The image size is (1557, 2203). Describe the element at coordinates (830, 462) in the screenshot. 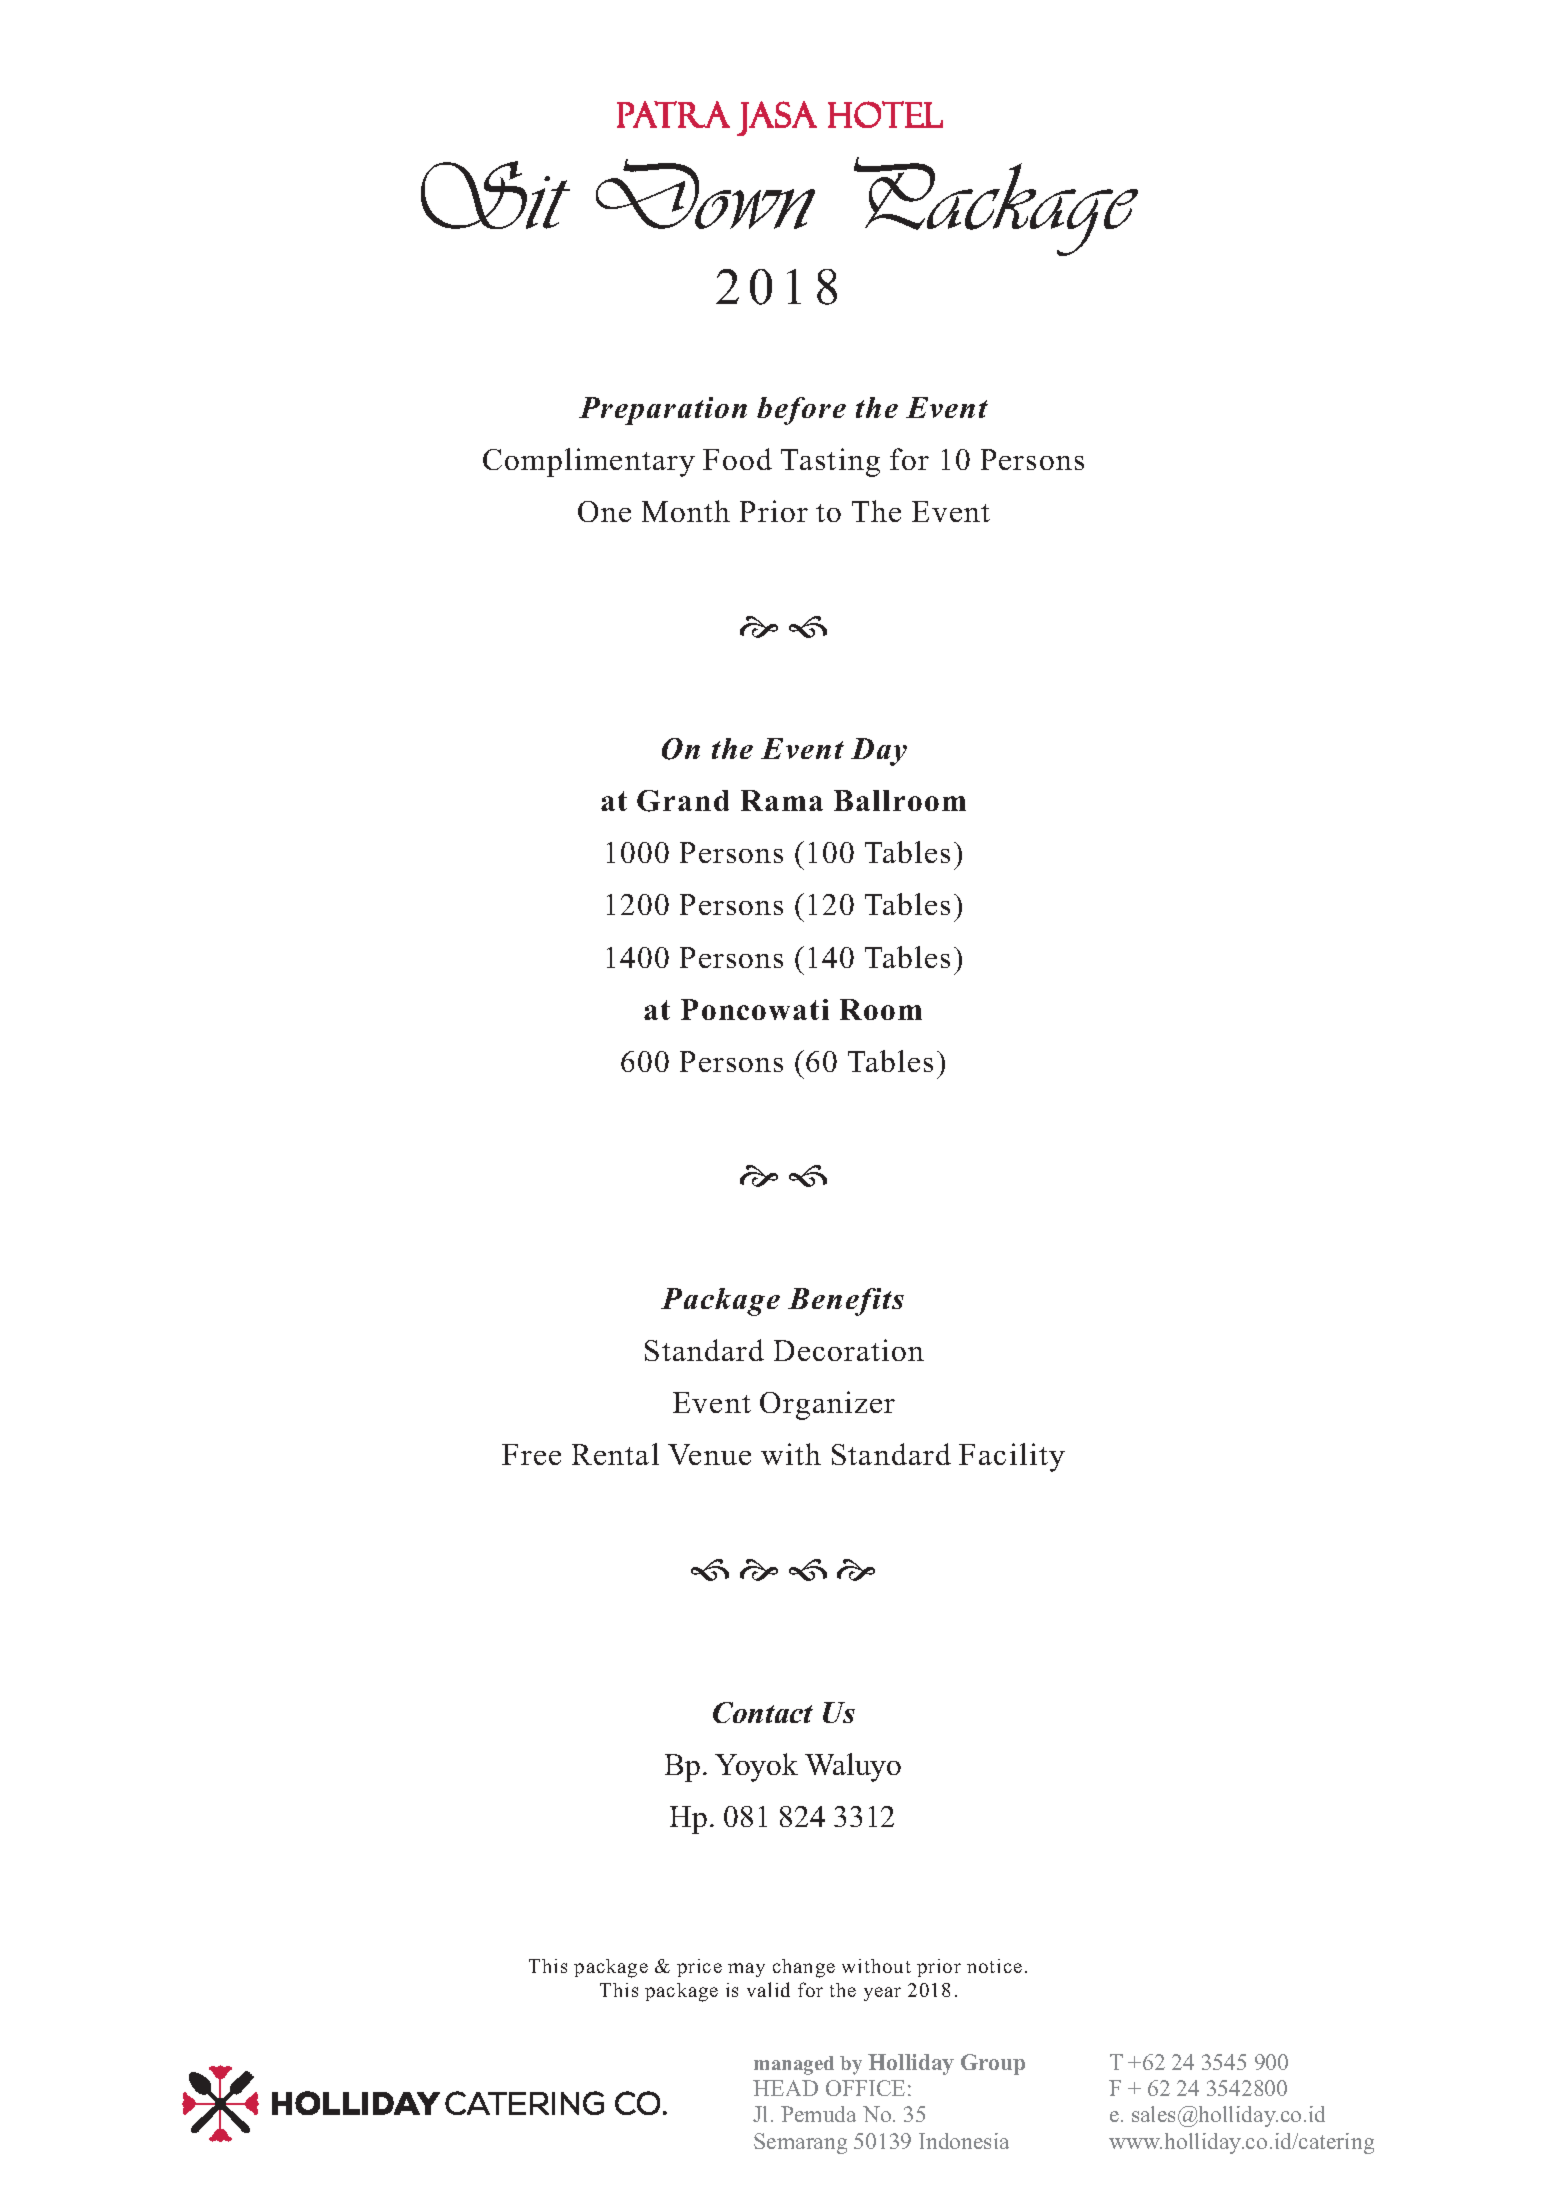

I see `Tasting` at that location.
